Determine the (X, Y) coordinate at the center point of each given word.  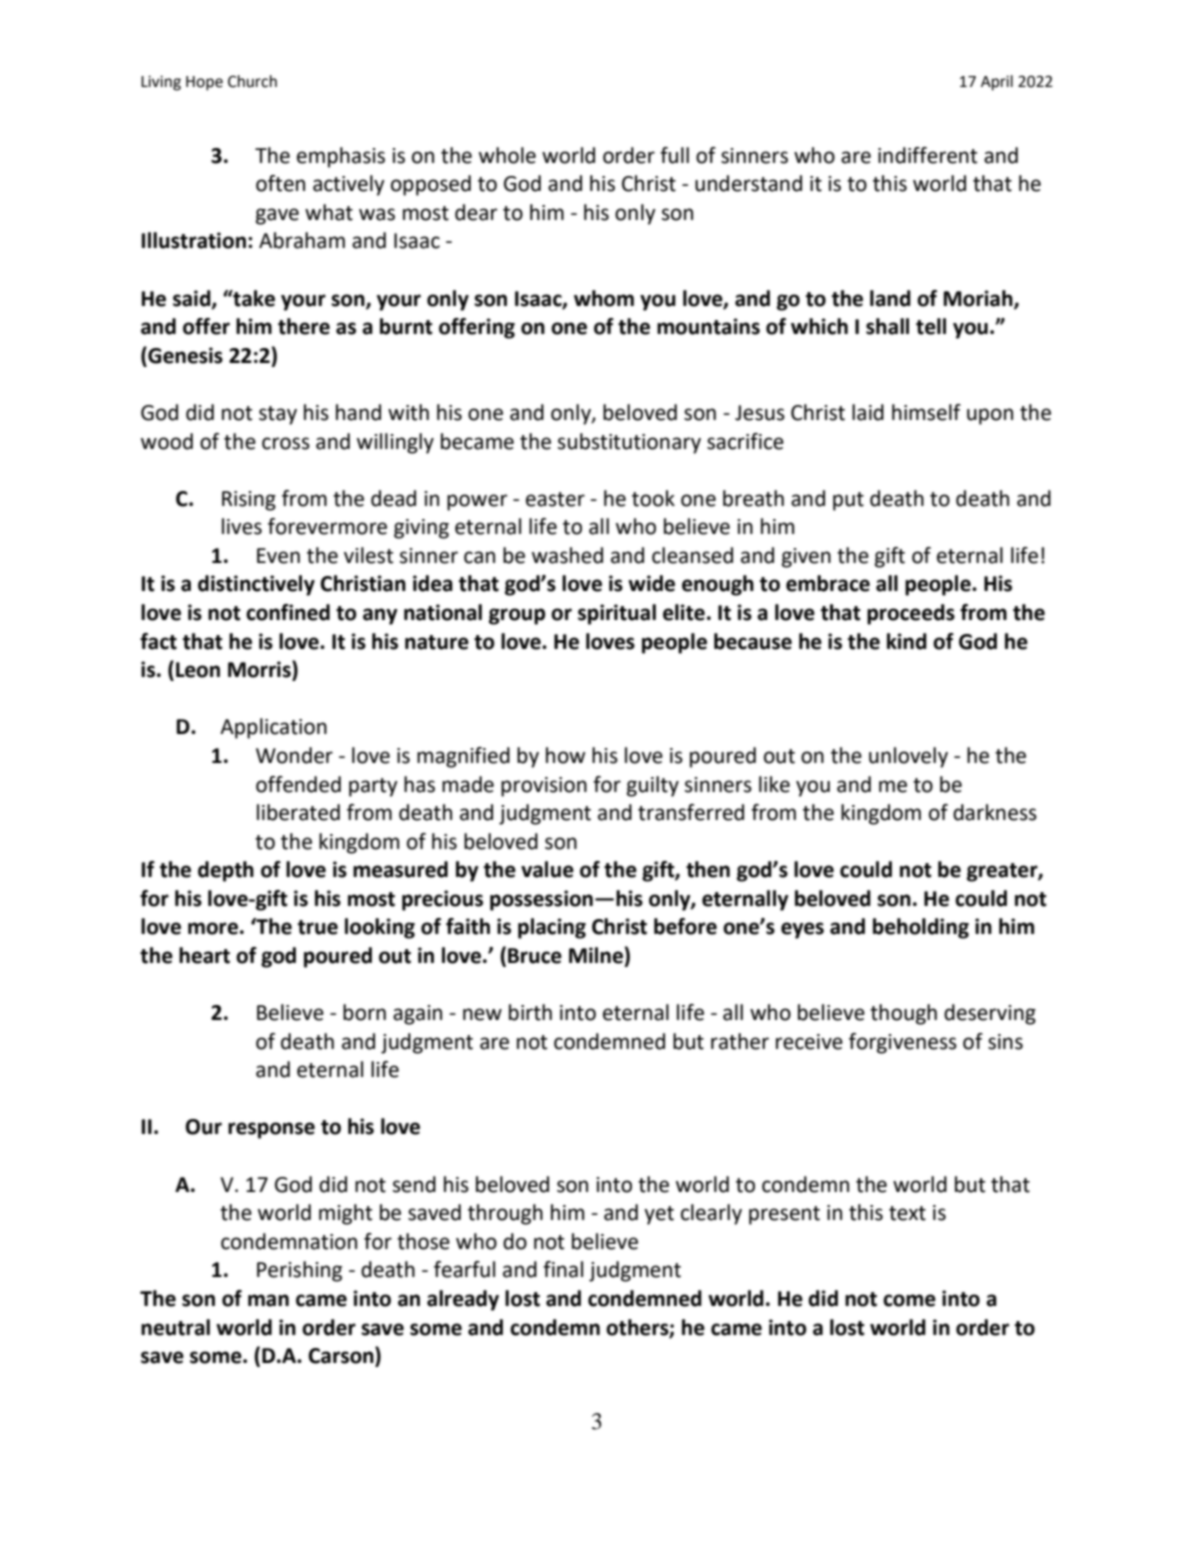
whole (507, 155)
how (565, 755)
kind (907, 641)
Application (273, 728)
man (268, 1300)
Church (252, 81)
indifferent (927, 155)
